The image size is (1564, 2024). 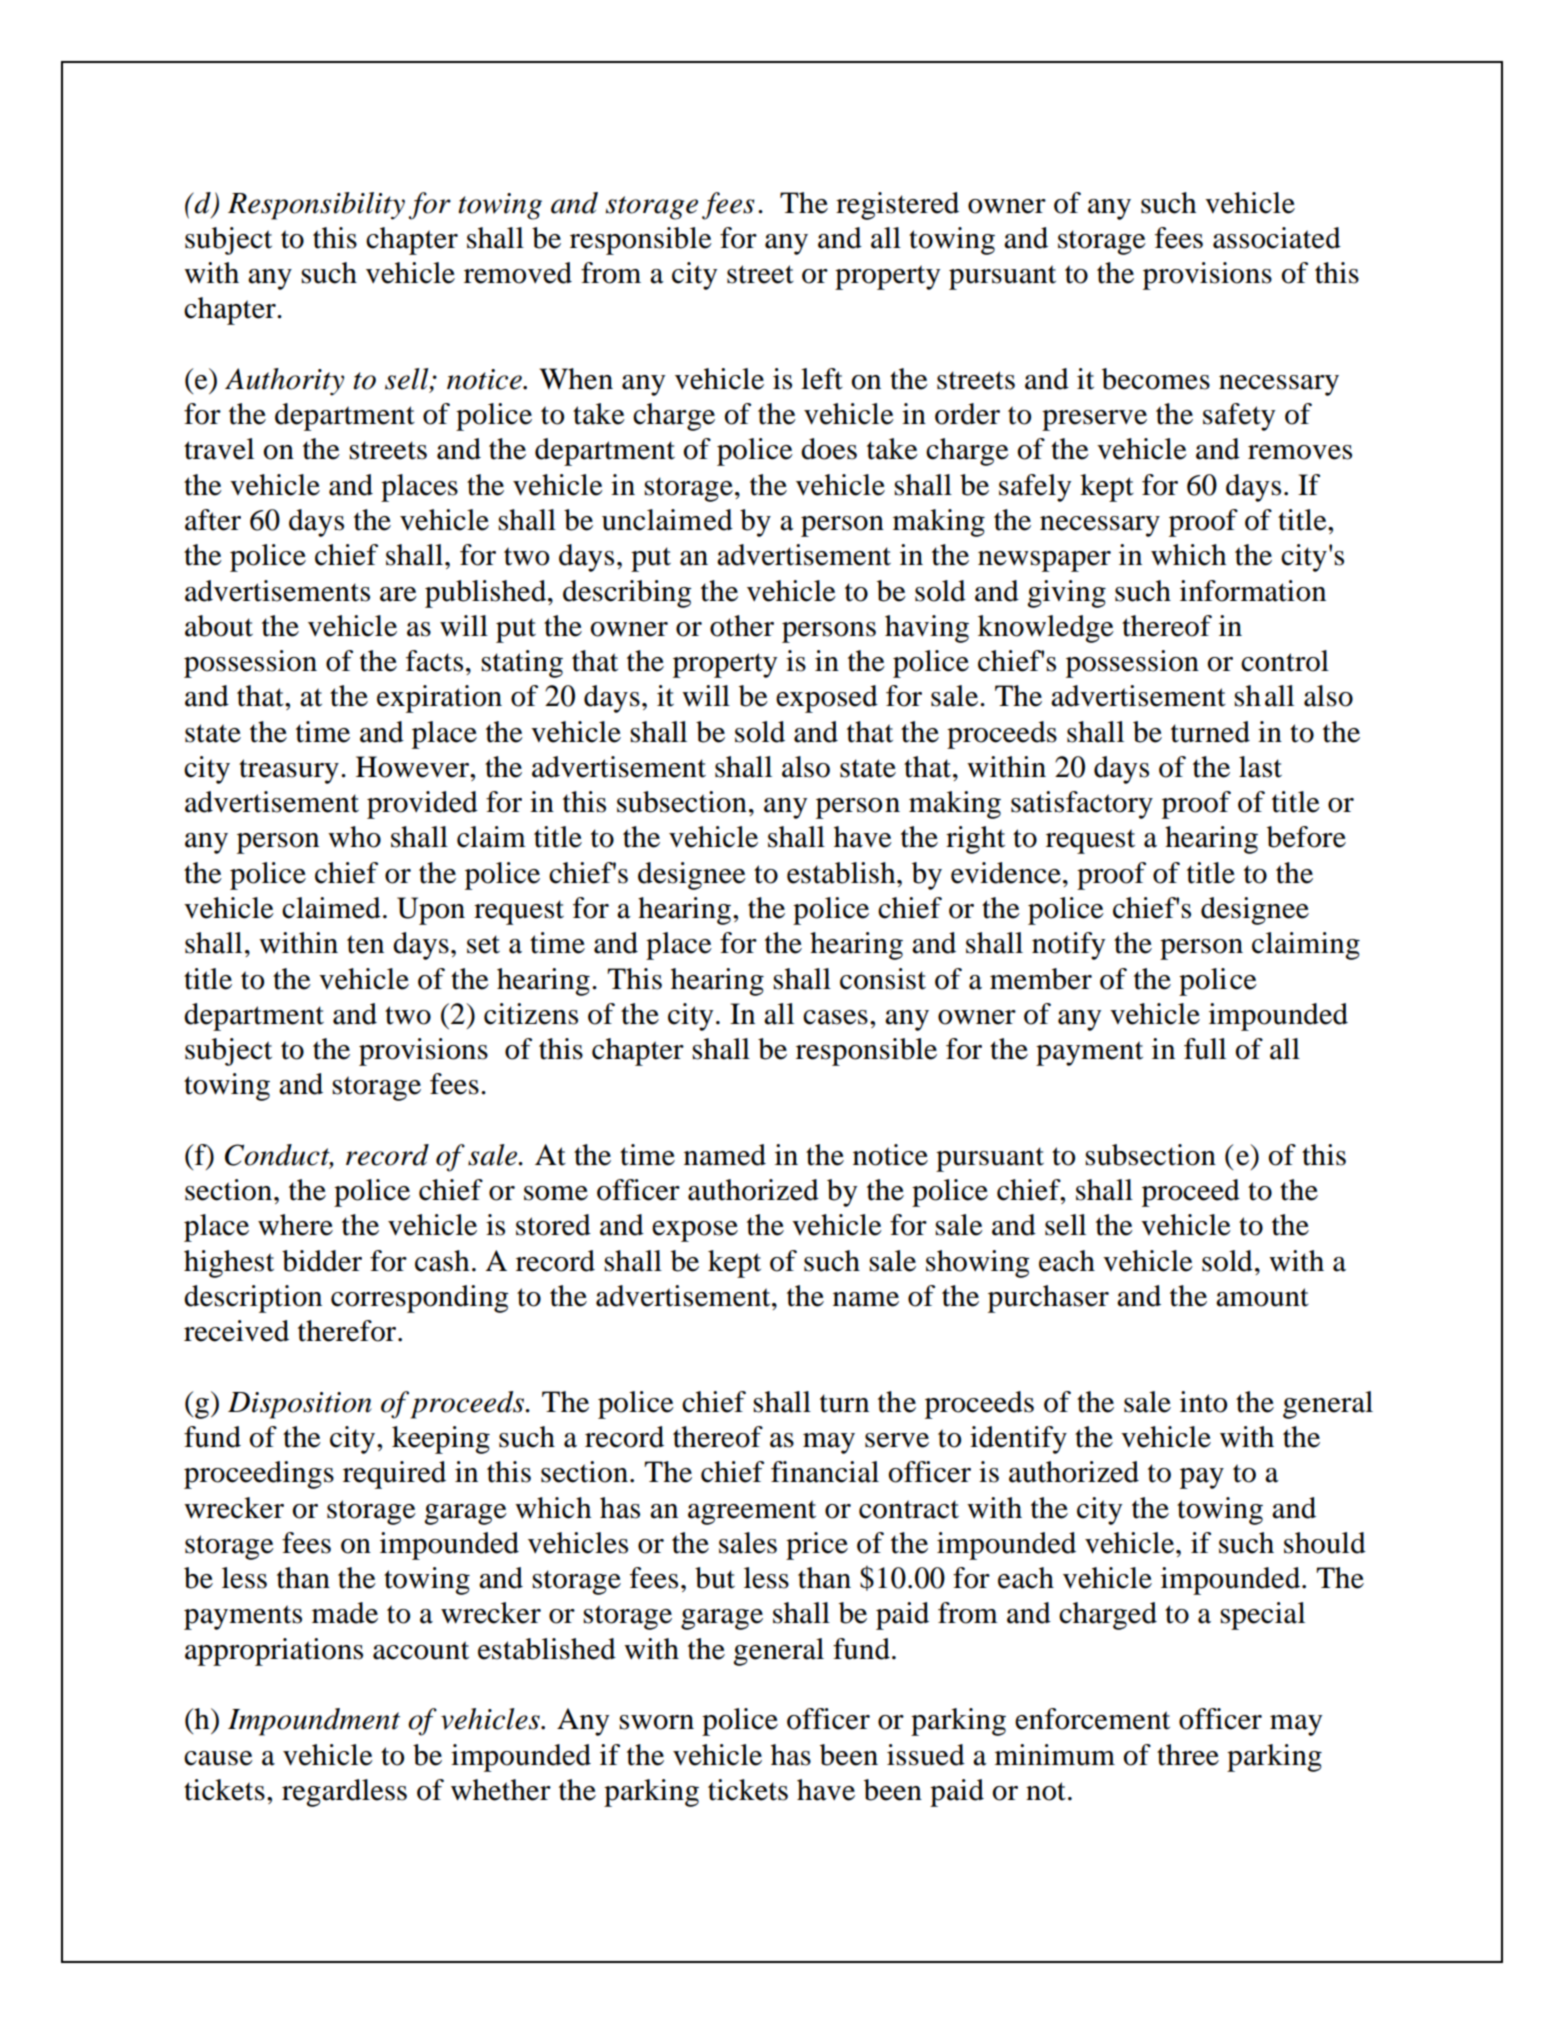 I want to click on full, so click(x=1205, y=1049).
